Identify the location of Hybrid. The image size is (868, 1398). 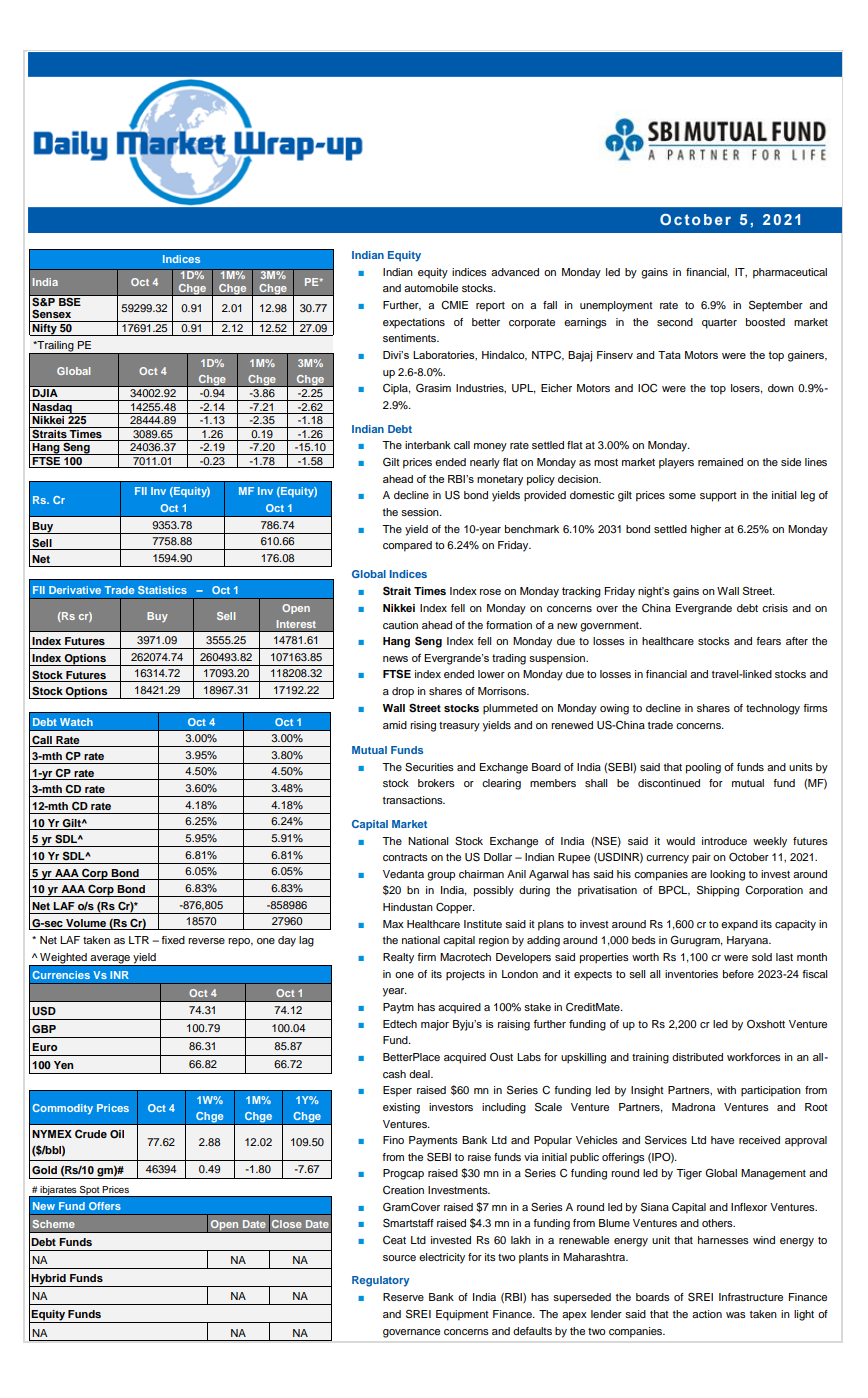
(49, 1280).
